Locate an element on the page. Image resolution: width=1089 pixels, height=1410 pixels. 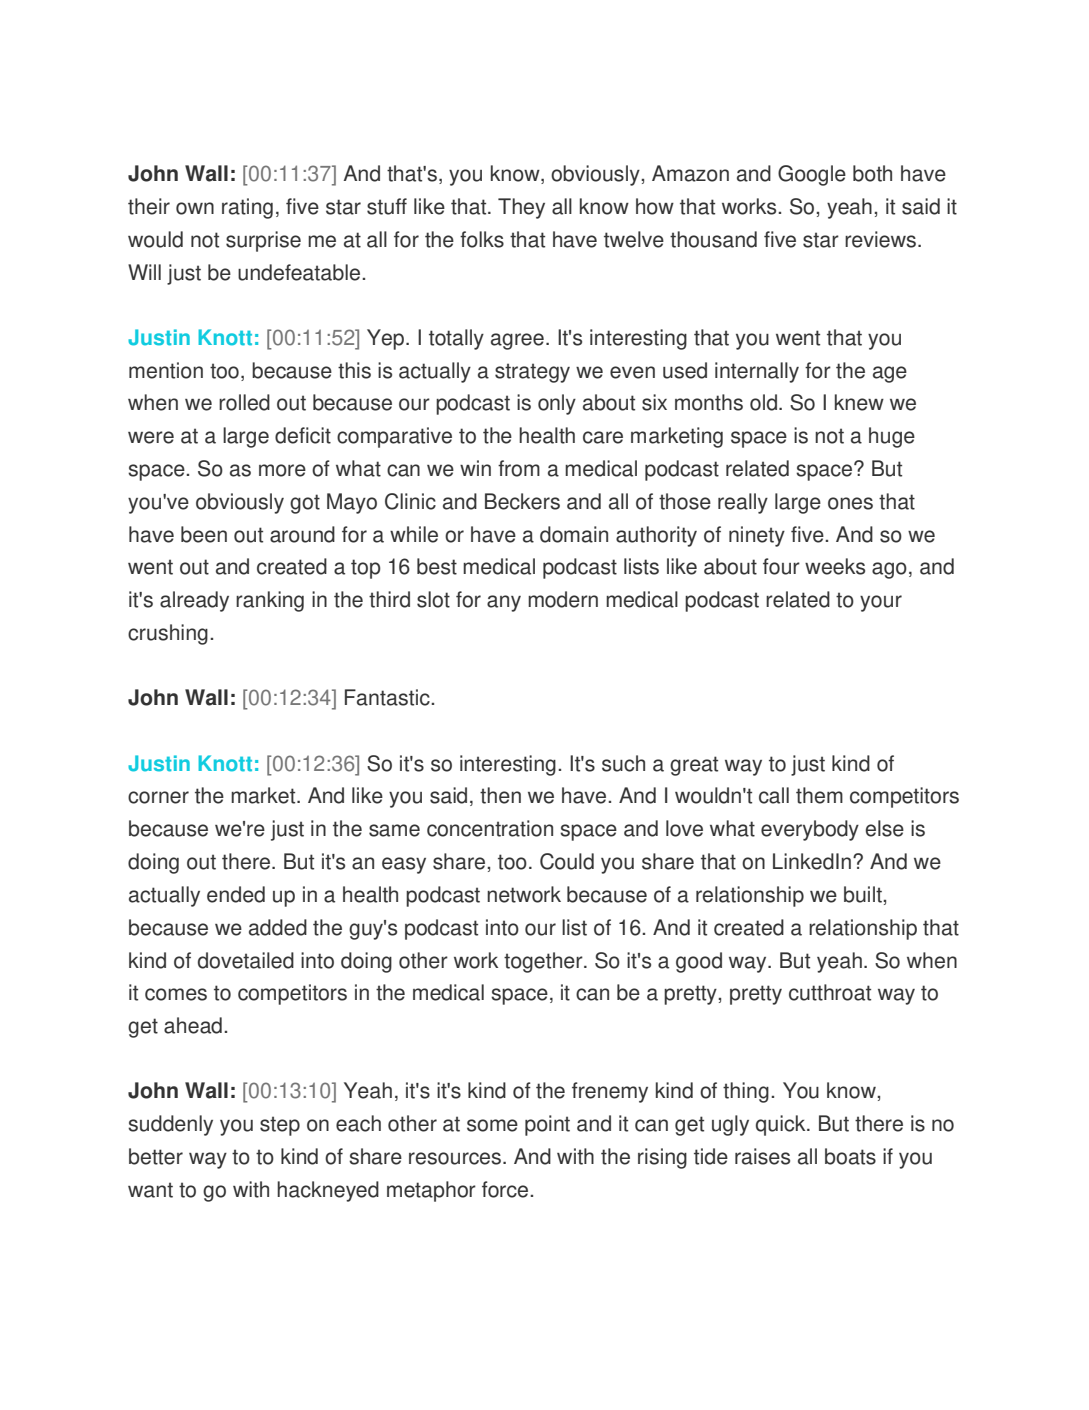
crushing is located at coordinates (168, 634).
